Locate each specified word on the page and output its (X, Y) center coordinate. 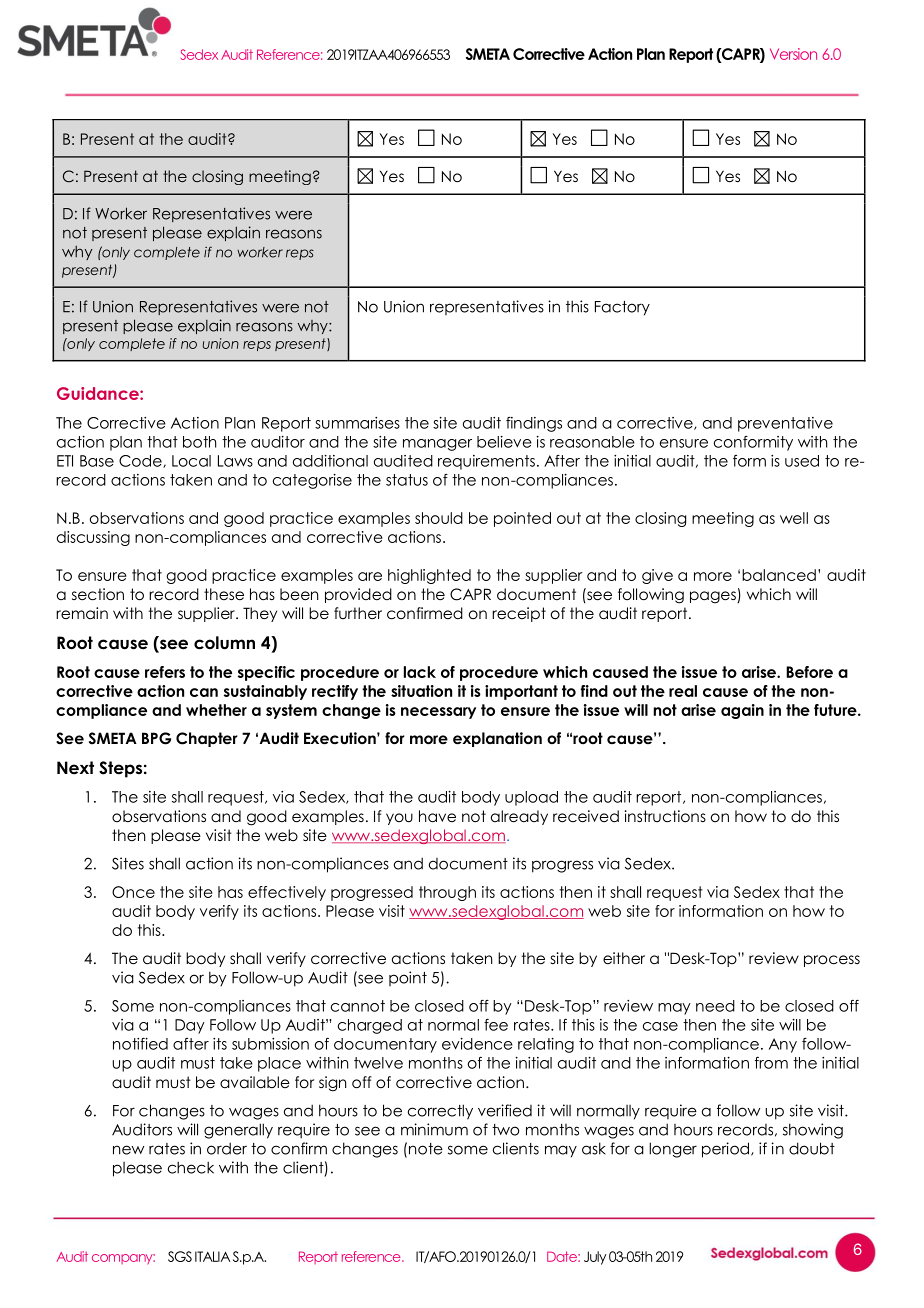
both (199, 442)
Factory (622, 308)
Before (809, 672)
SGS (180, 1256)
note (426, 1149)
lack (420, 672)
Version (793, 54)
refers (165, 672)
